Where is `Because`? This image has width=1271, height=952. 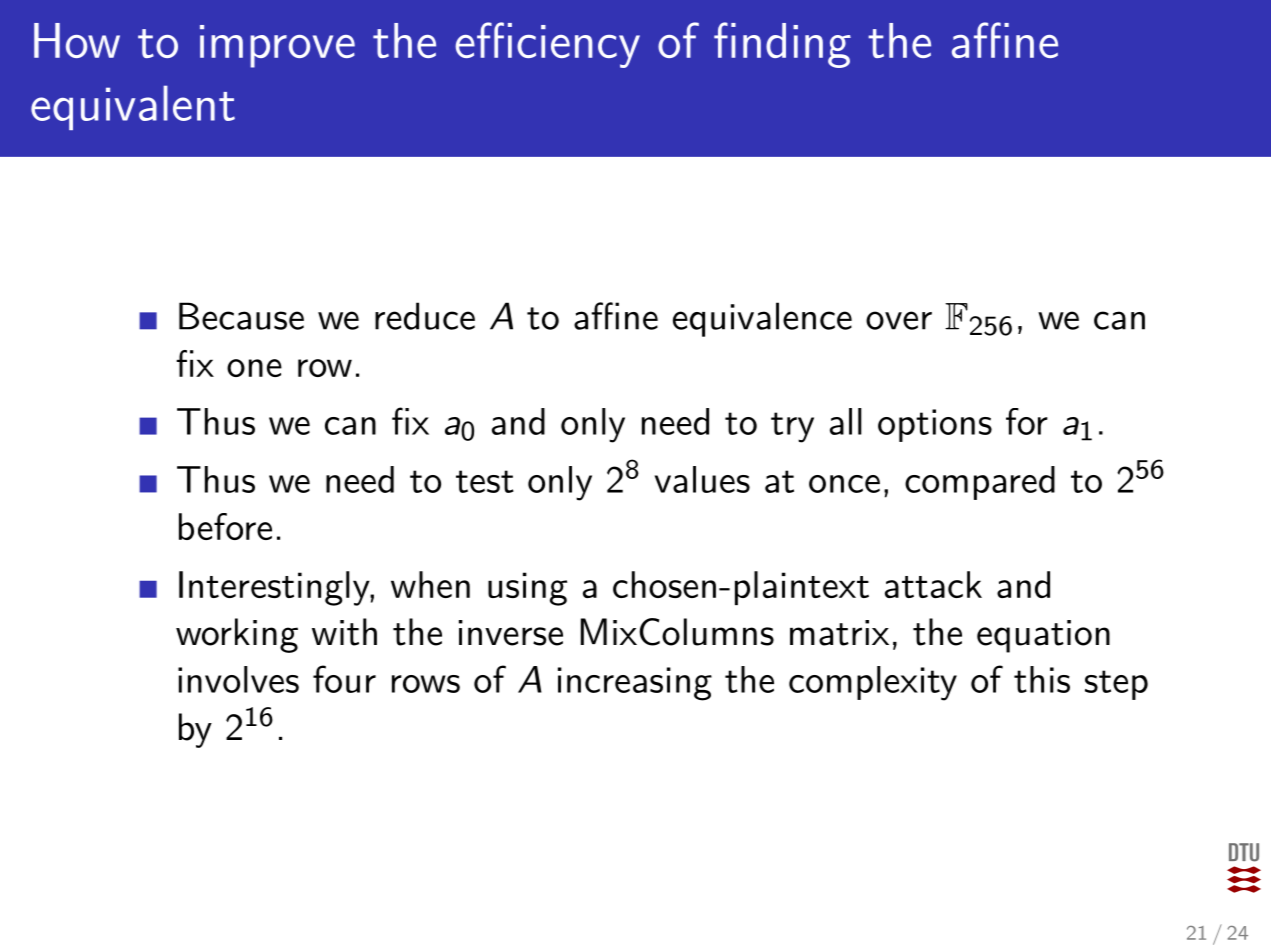
Because is located at coordinates (241, 316).
